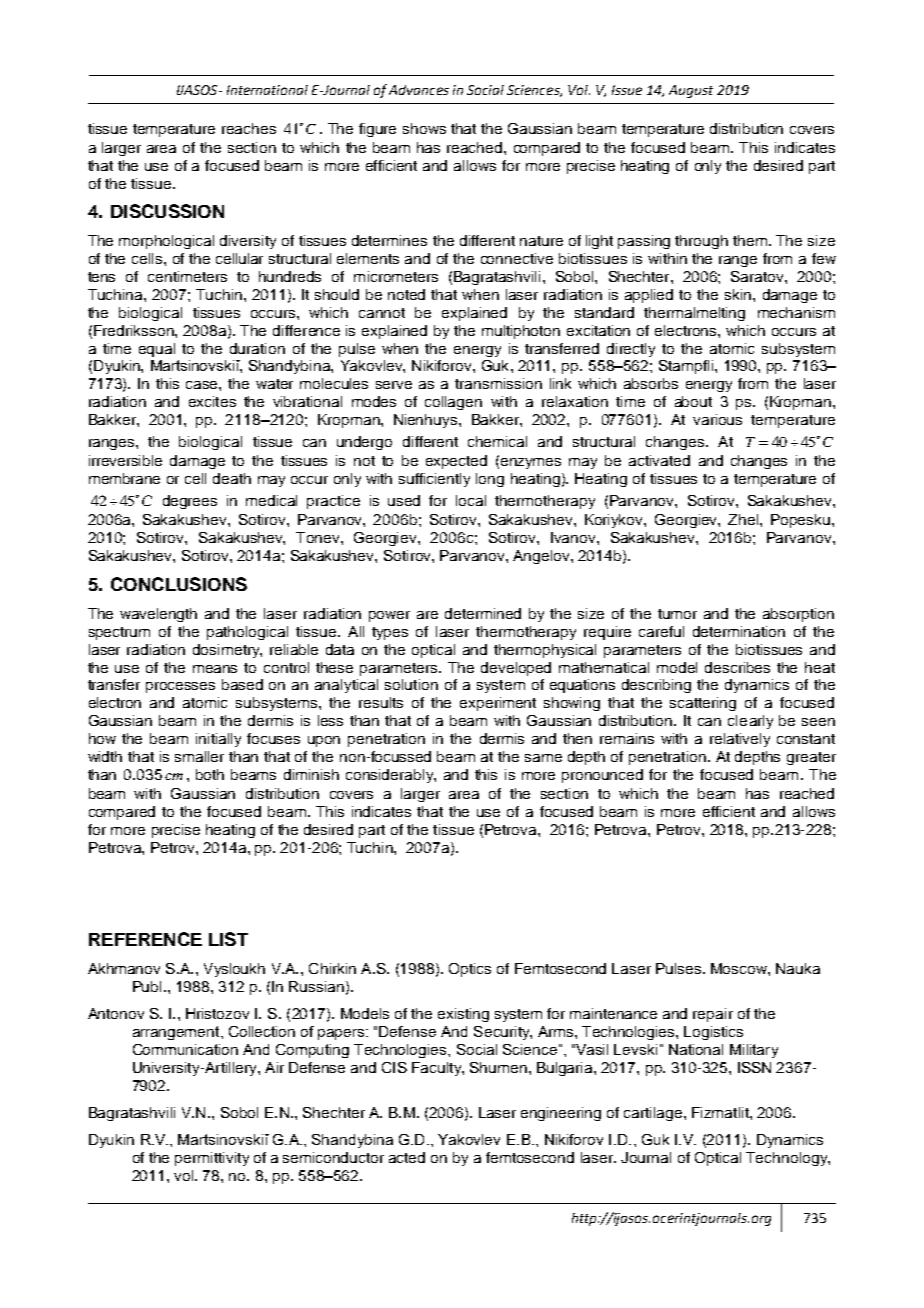 The width and height of the document is (924, 1308). Describe the element at coordinates (232, 478) in the document. I see `death` at that location.
